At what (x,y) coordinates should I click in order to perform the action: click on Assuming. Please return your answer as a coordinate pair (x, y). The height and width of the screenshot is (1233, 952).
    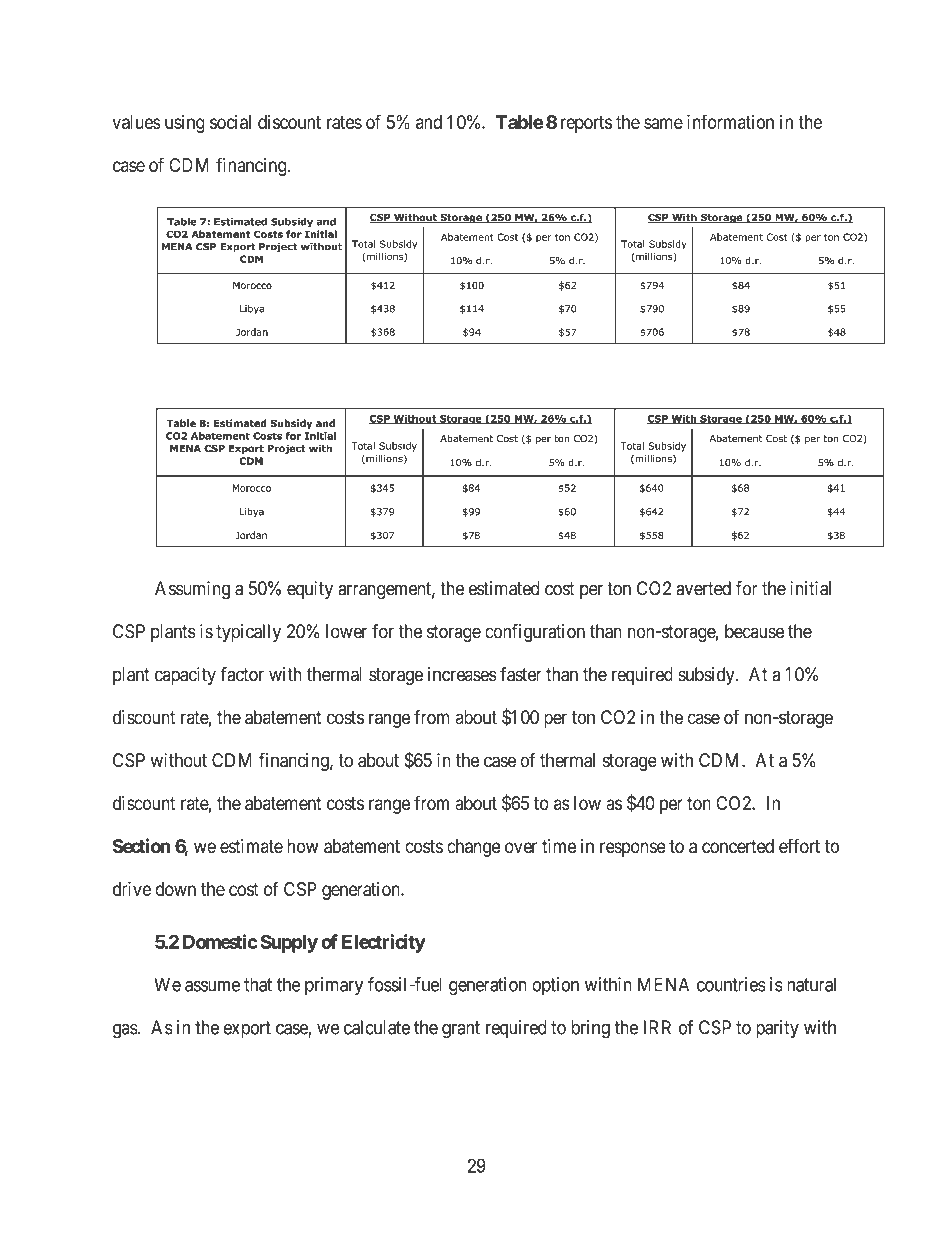
    Looking at the image, I should click on (192, 590).
